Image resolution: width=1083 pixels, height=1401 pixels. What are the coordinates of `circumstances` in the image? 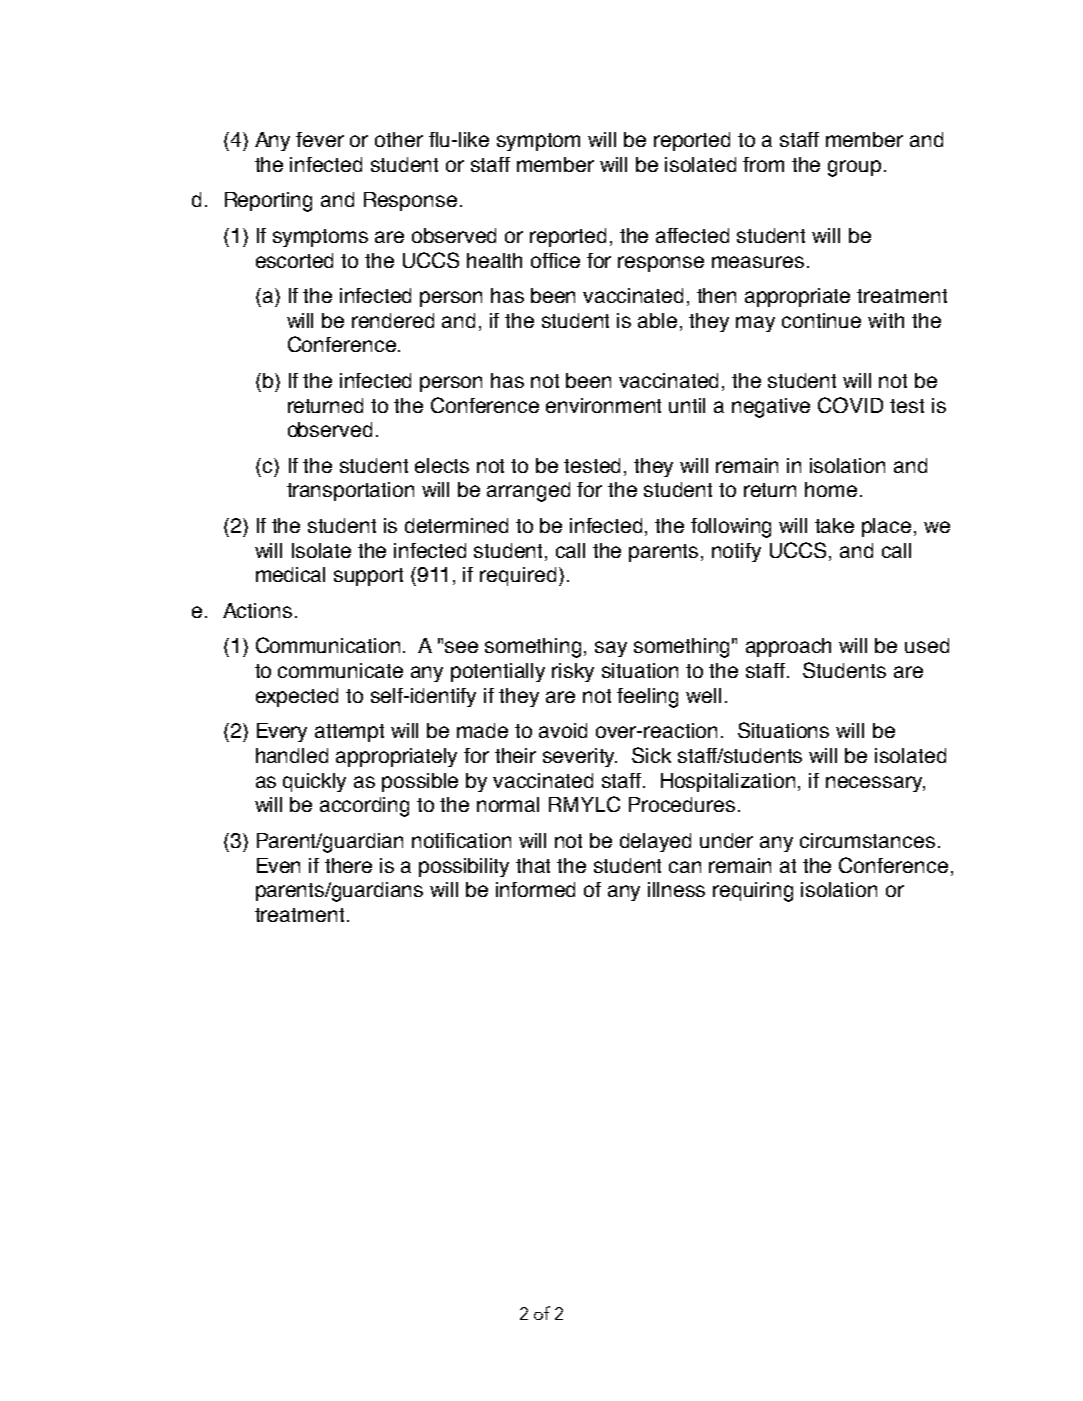 It's located at (867, 840).
